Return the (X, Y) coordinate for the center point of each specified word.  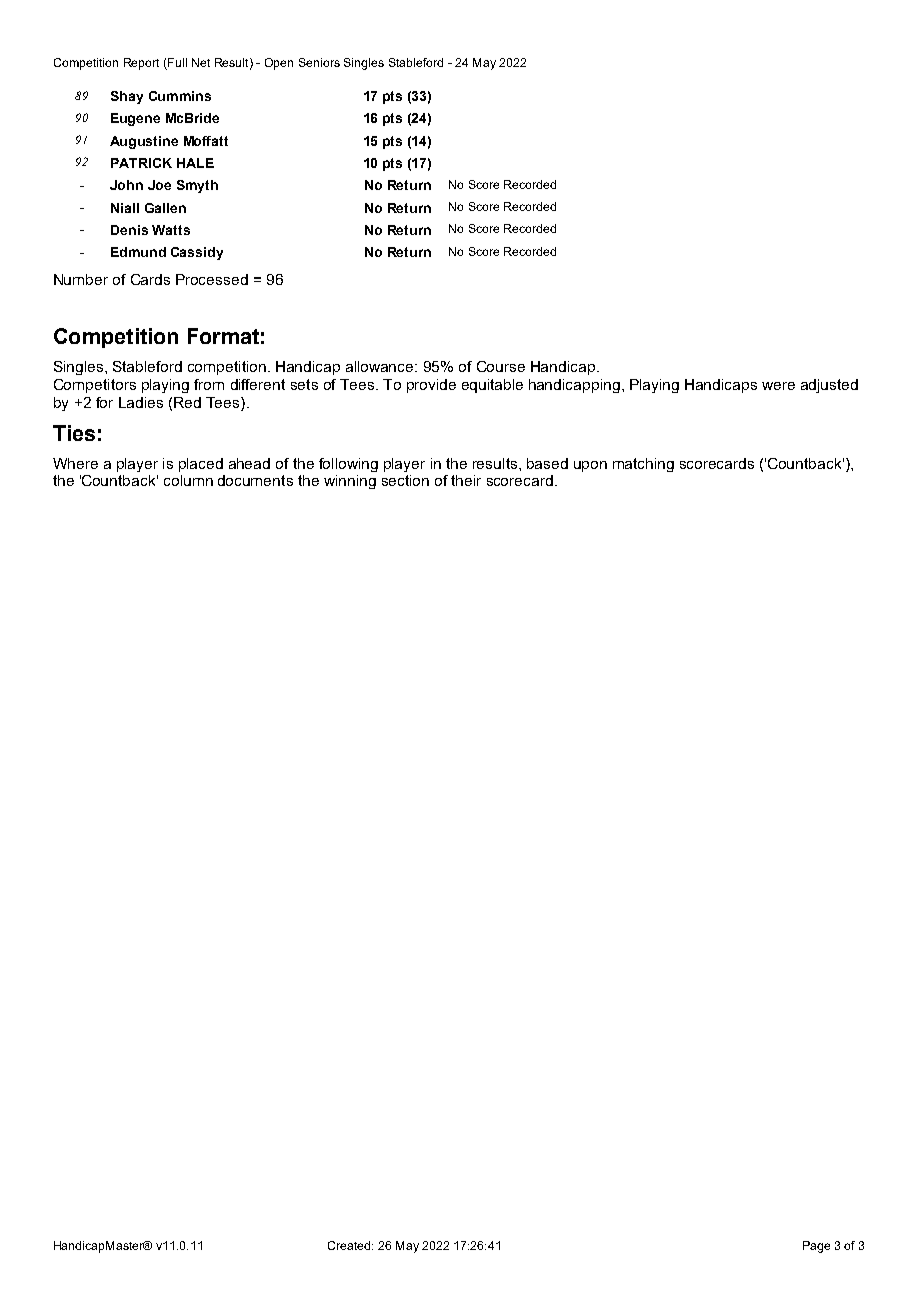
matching (643, 465)
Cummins (180, 96)
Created (350, 1245)
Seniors (319, 62)
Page (816, 1247)
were (778, 386)
